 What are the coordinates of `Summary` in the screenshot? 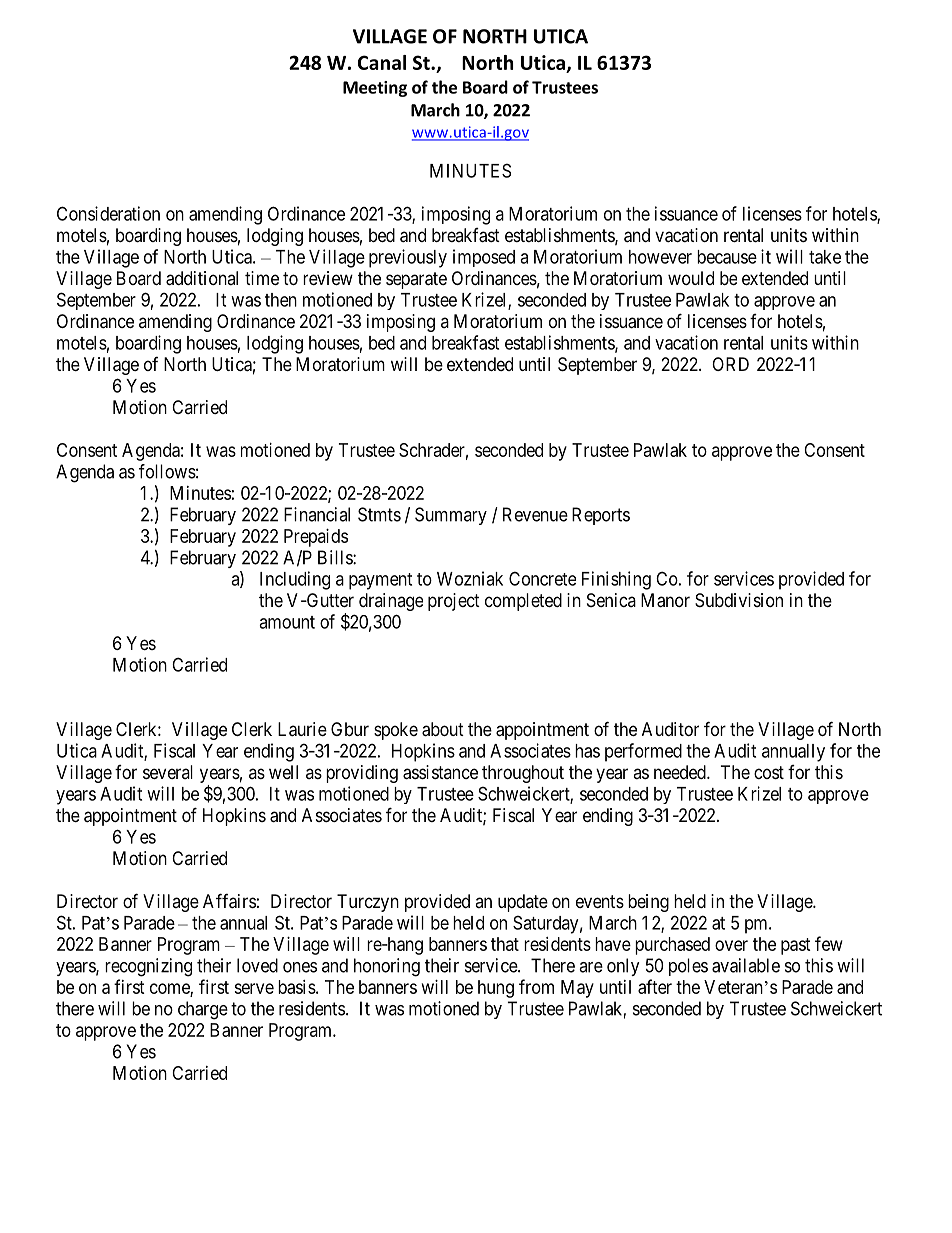 It's located at (451, 516).
